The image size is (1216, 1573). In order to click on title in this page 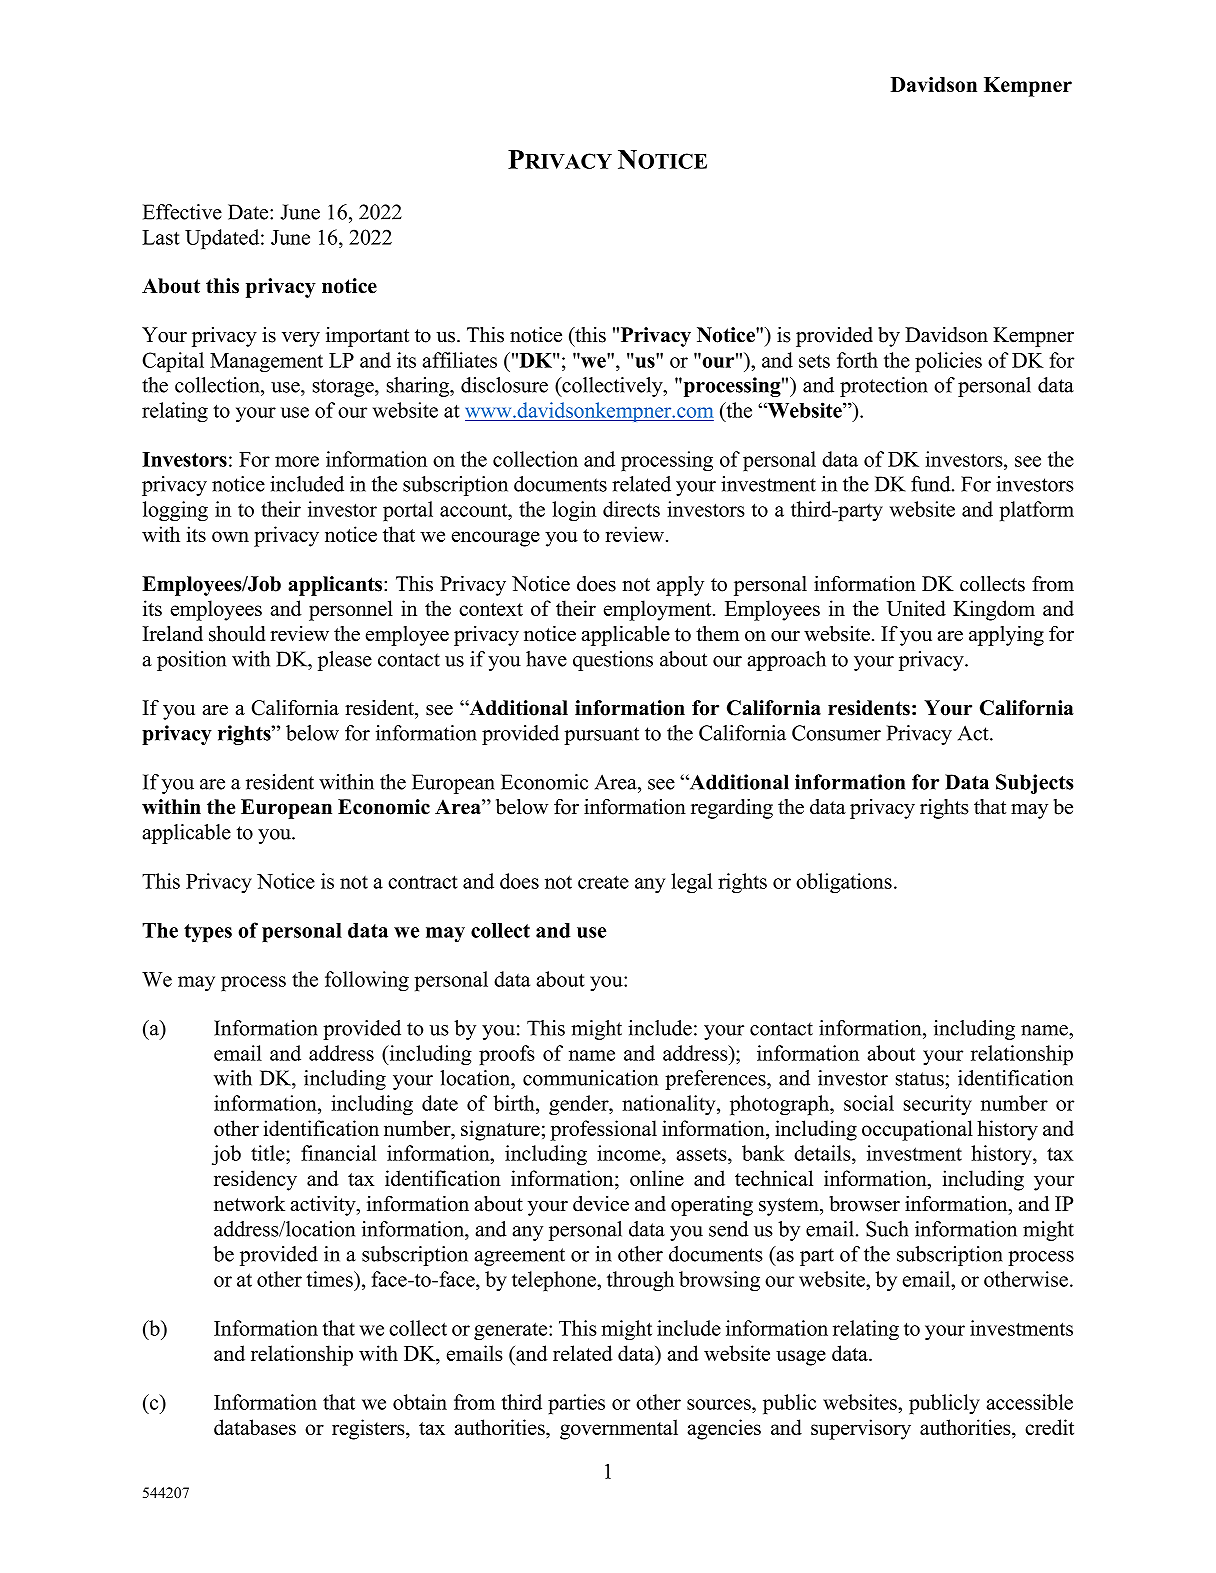, I will do `click(269, 1153)`.
